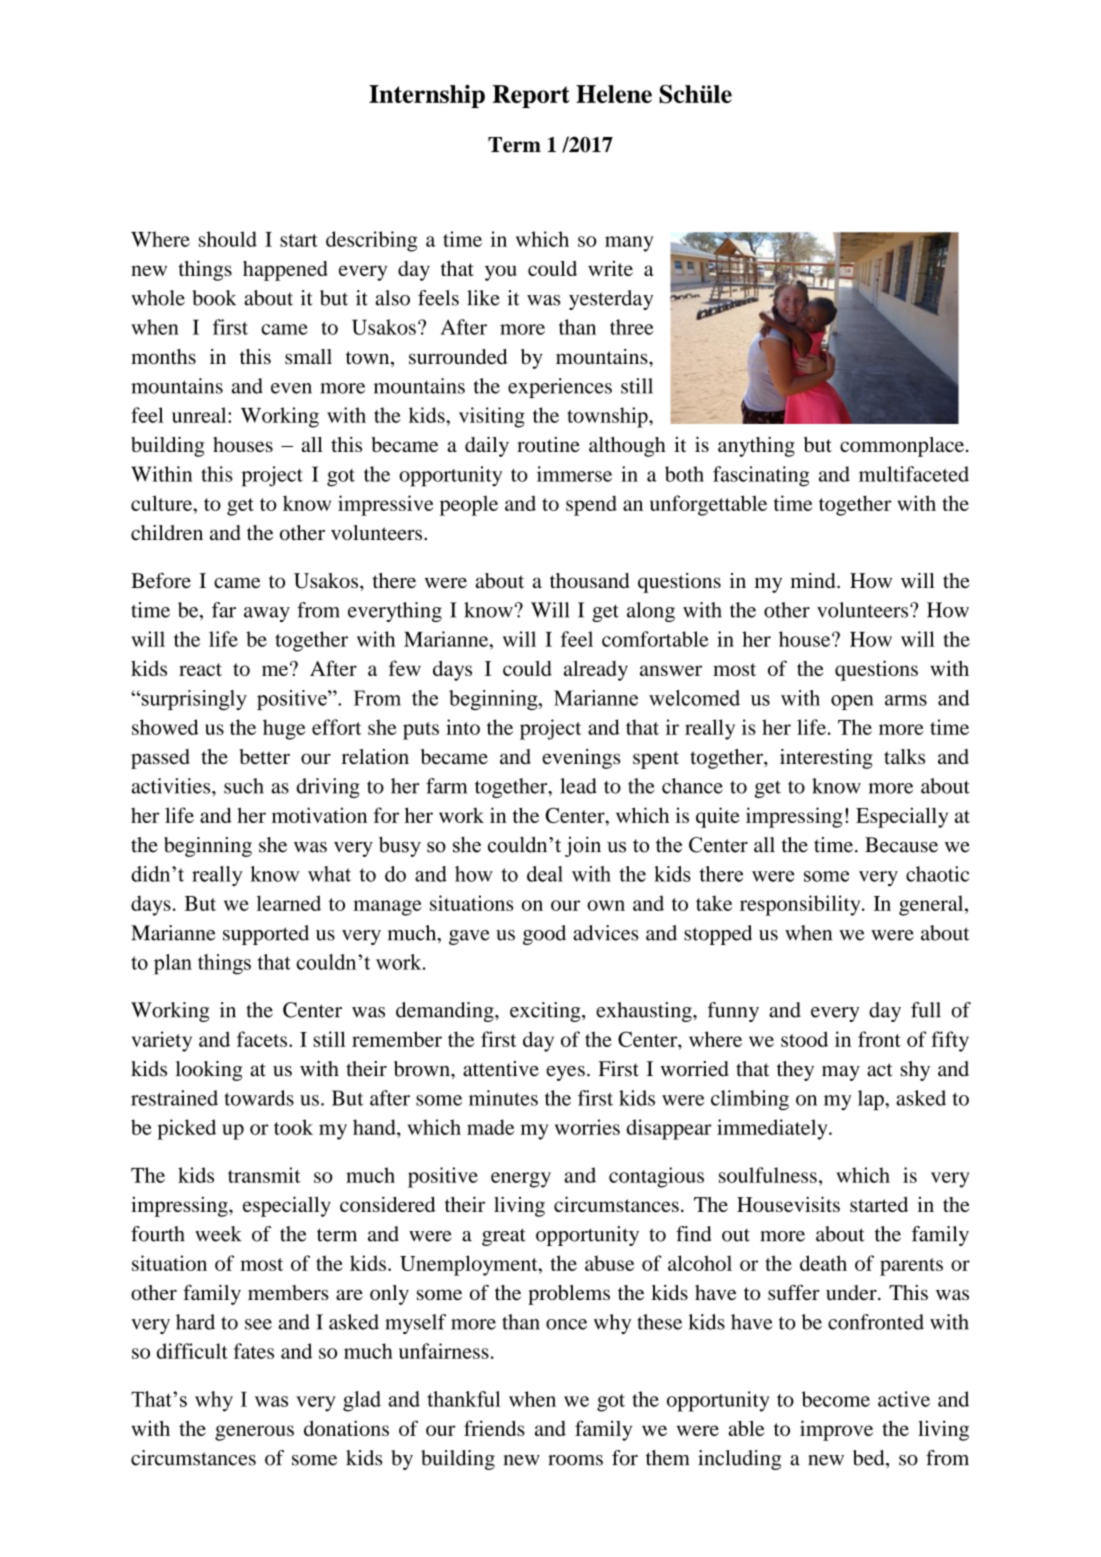  Describe the element at coordinates (254, 1433) in the document. I see `generous` at that location.
